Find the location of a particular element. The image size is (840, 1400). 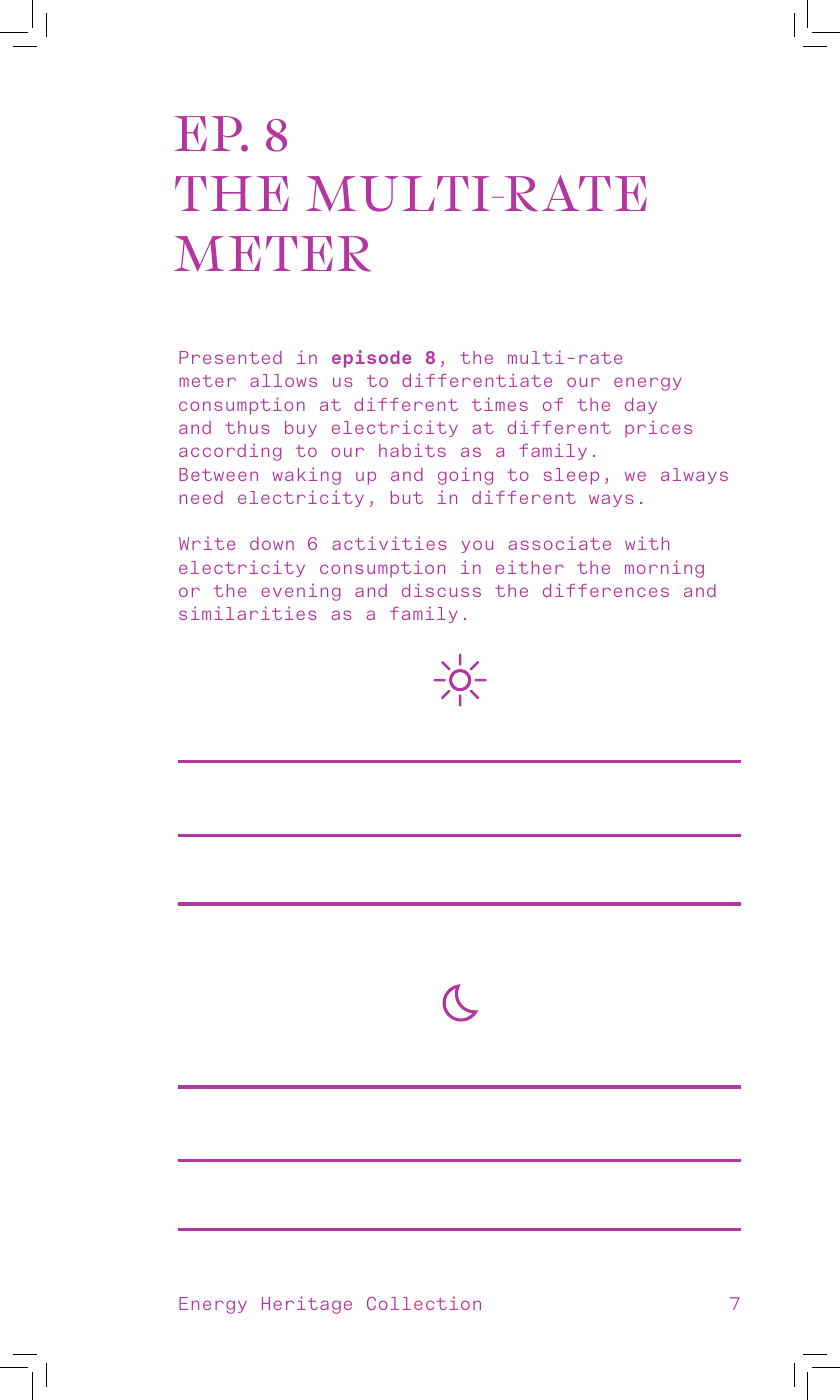

differences is located at coordinates (606, 590).
